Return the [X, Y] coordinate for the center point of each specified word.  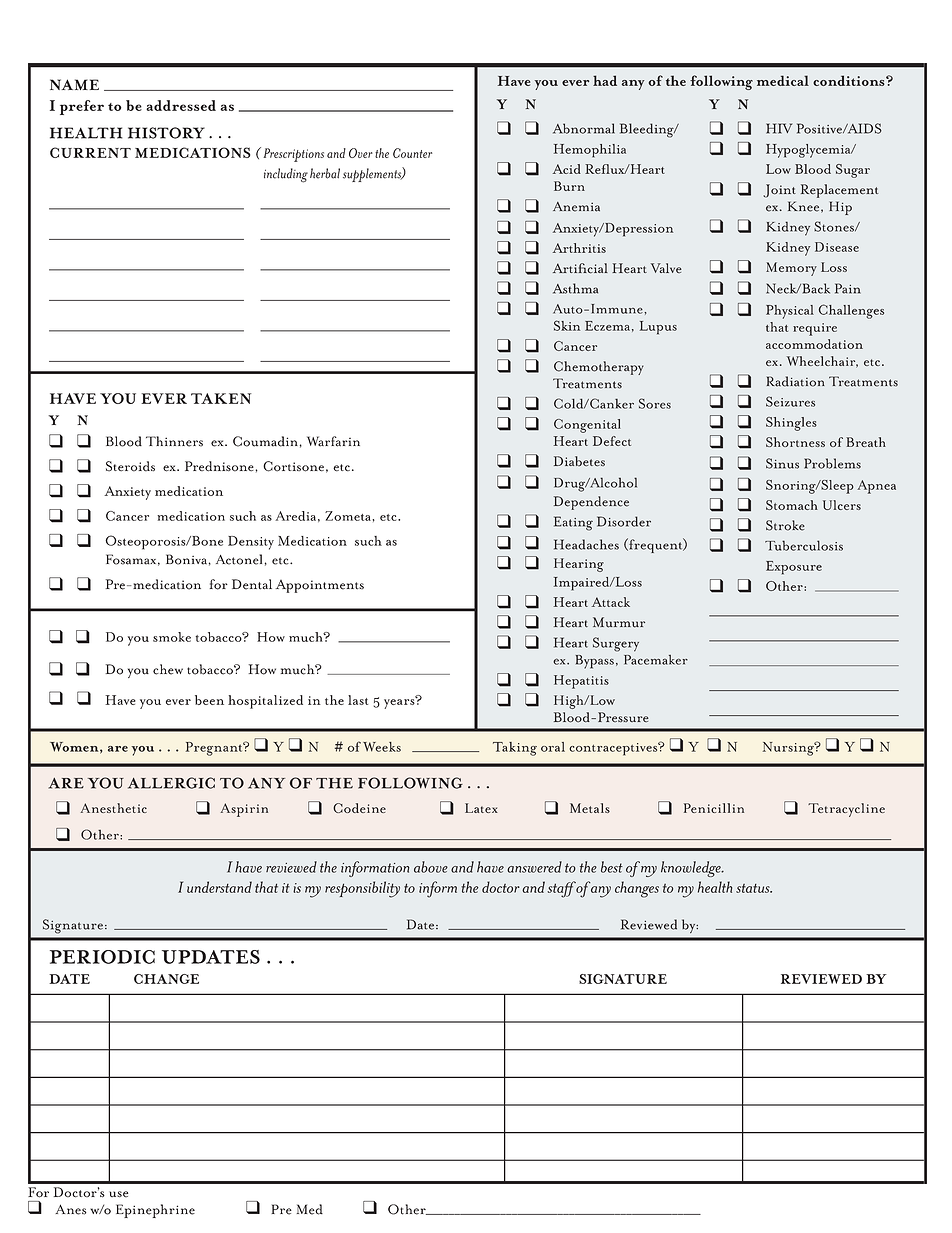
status [754, 888]
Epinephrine [155, 1211]
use [118, 1194]
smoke [172, 637]
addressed [181, 105]
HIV [779, 128]
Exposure [794, 568]
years [400, 703]
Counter [412, 153]
